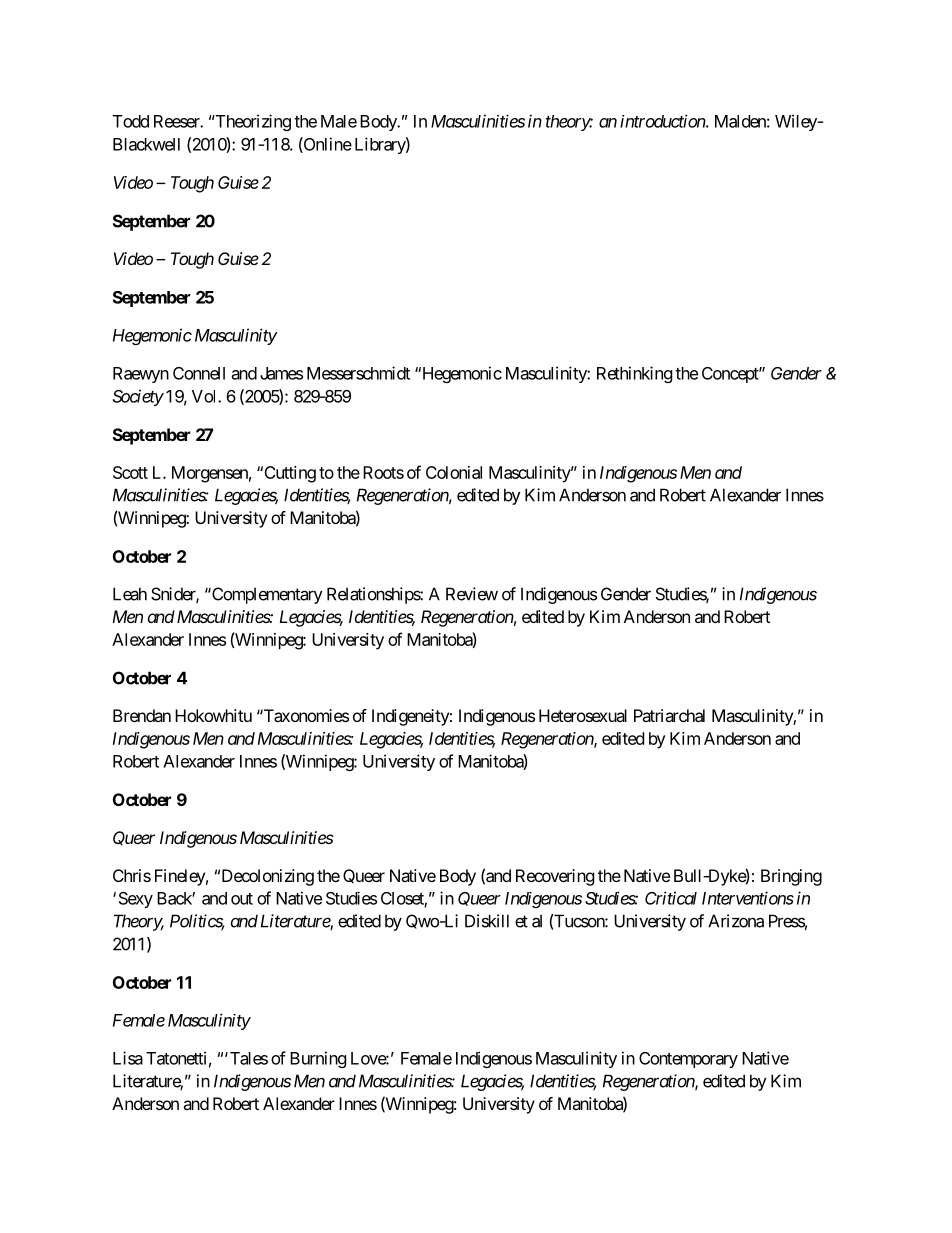 The width and height of the image is (952, 1233). Describe the element at coordinates (128, 1058) in the image. I see `Lisa` at that location.
